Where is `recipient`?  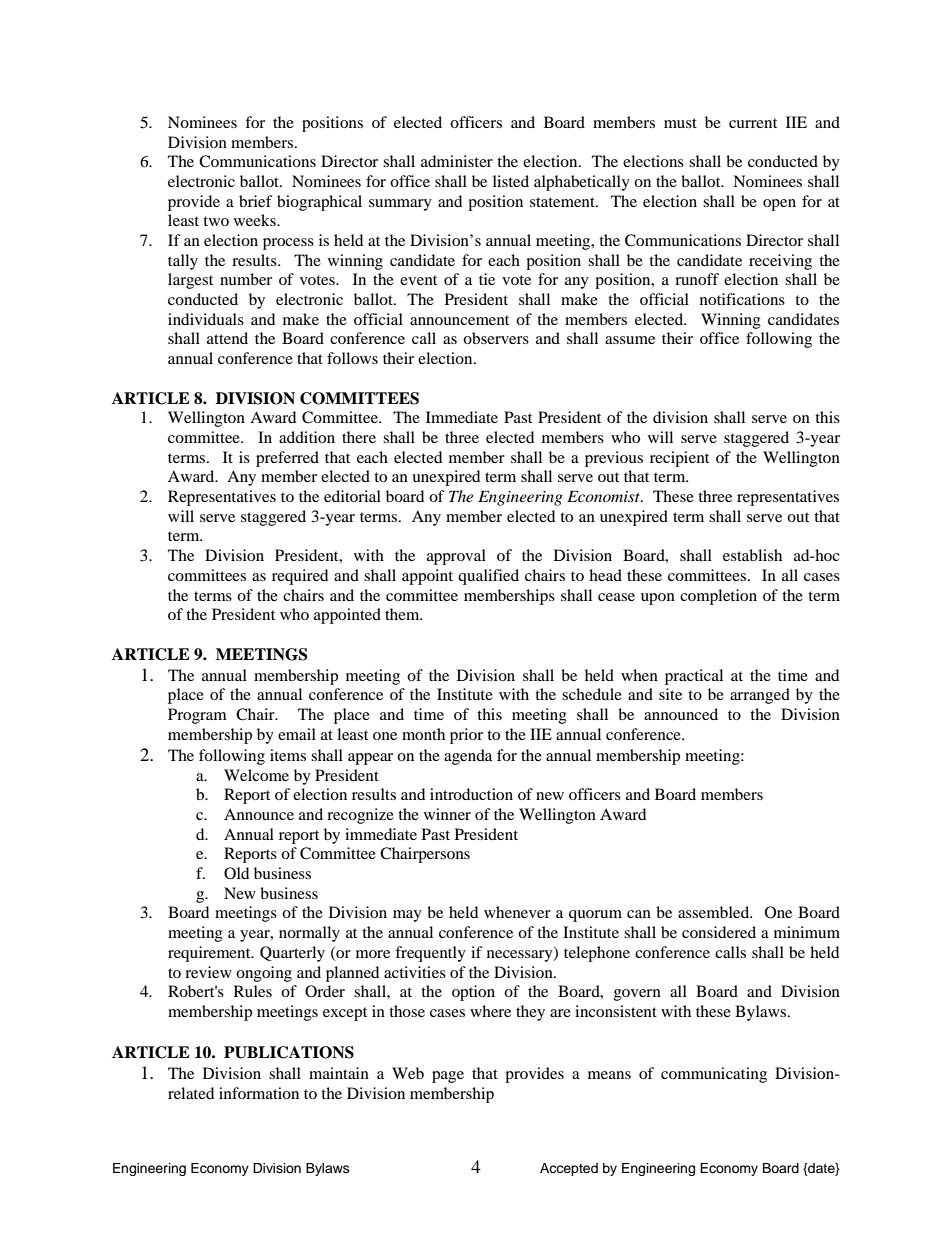 recipient is located at coordinates (679, 459).
